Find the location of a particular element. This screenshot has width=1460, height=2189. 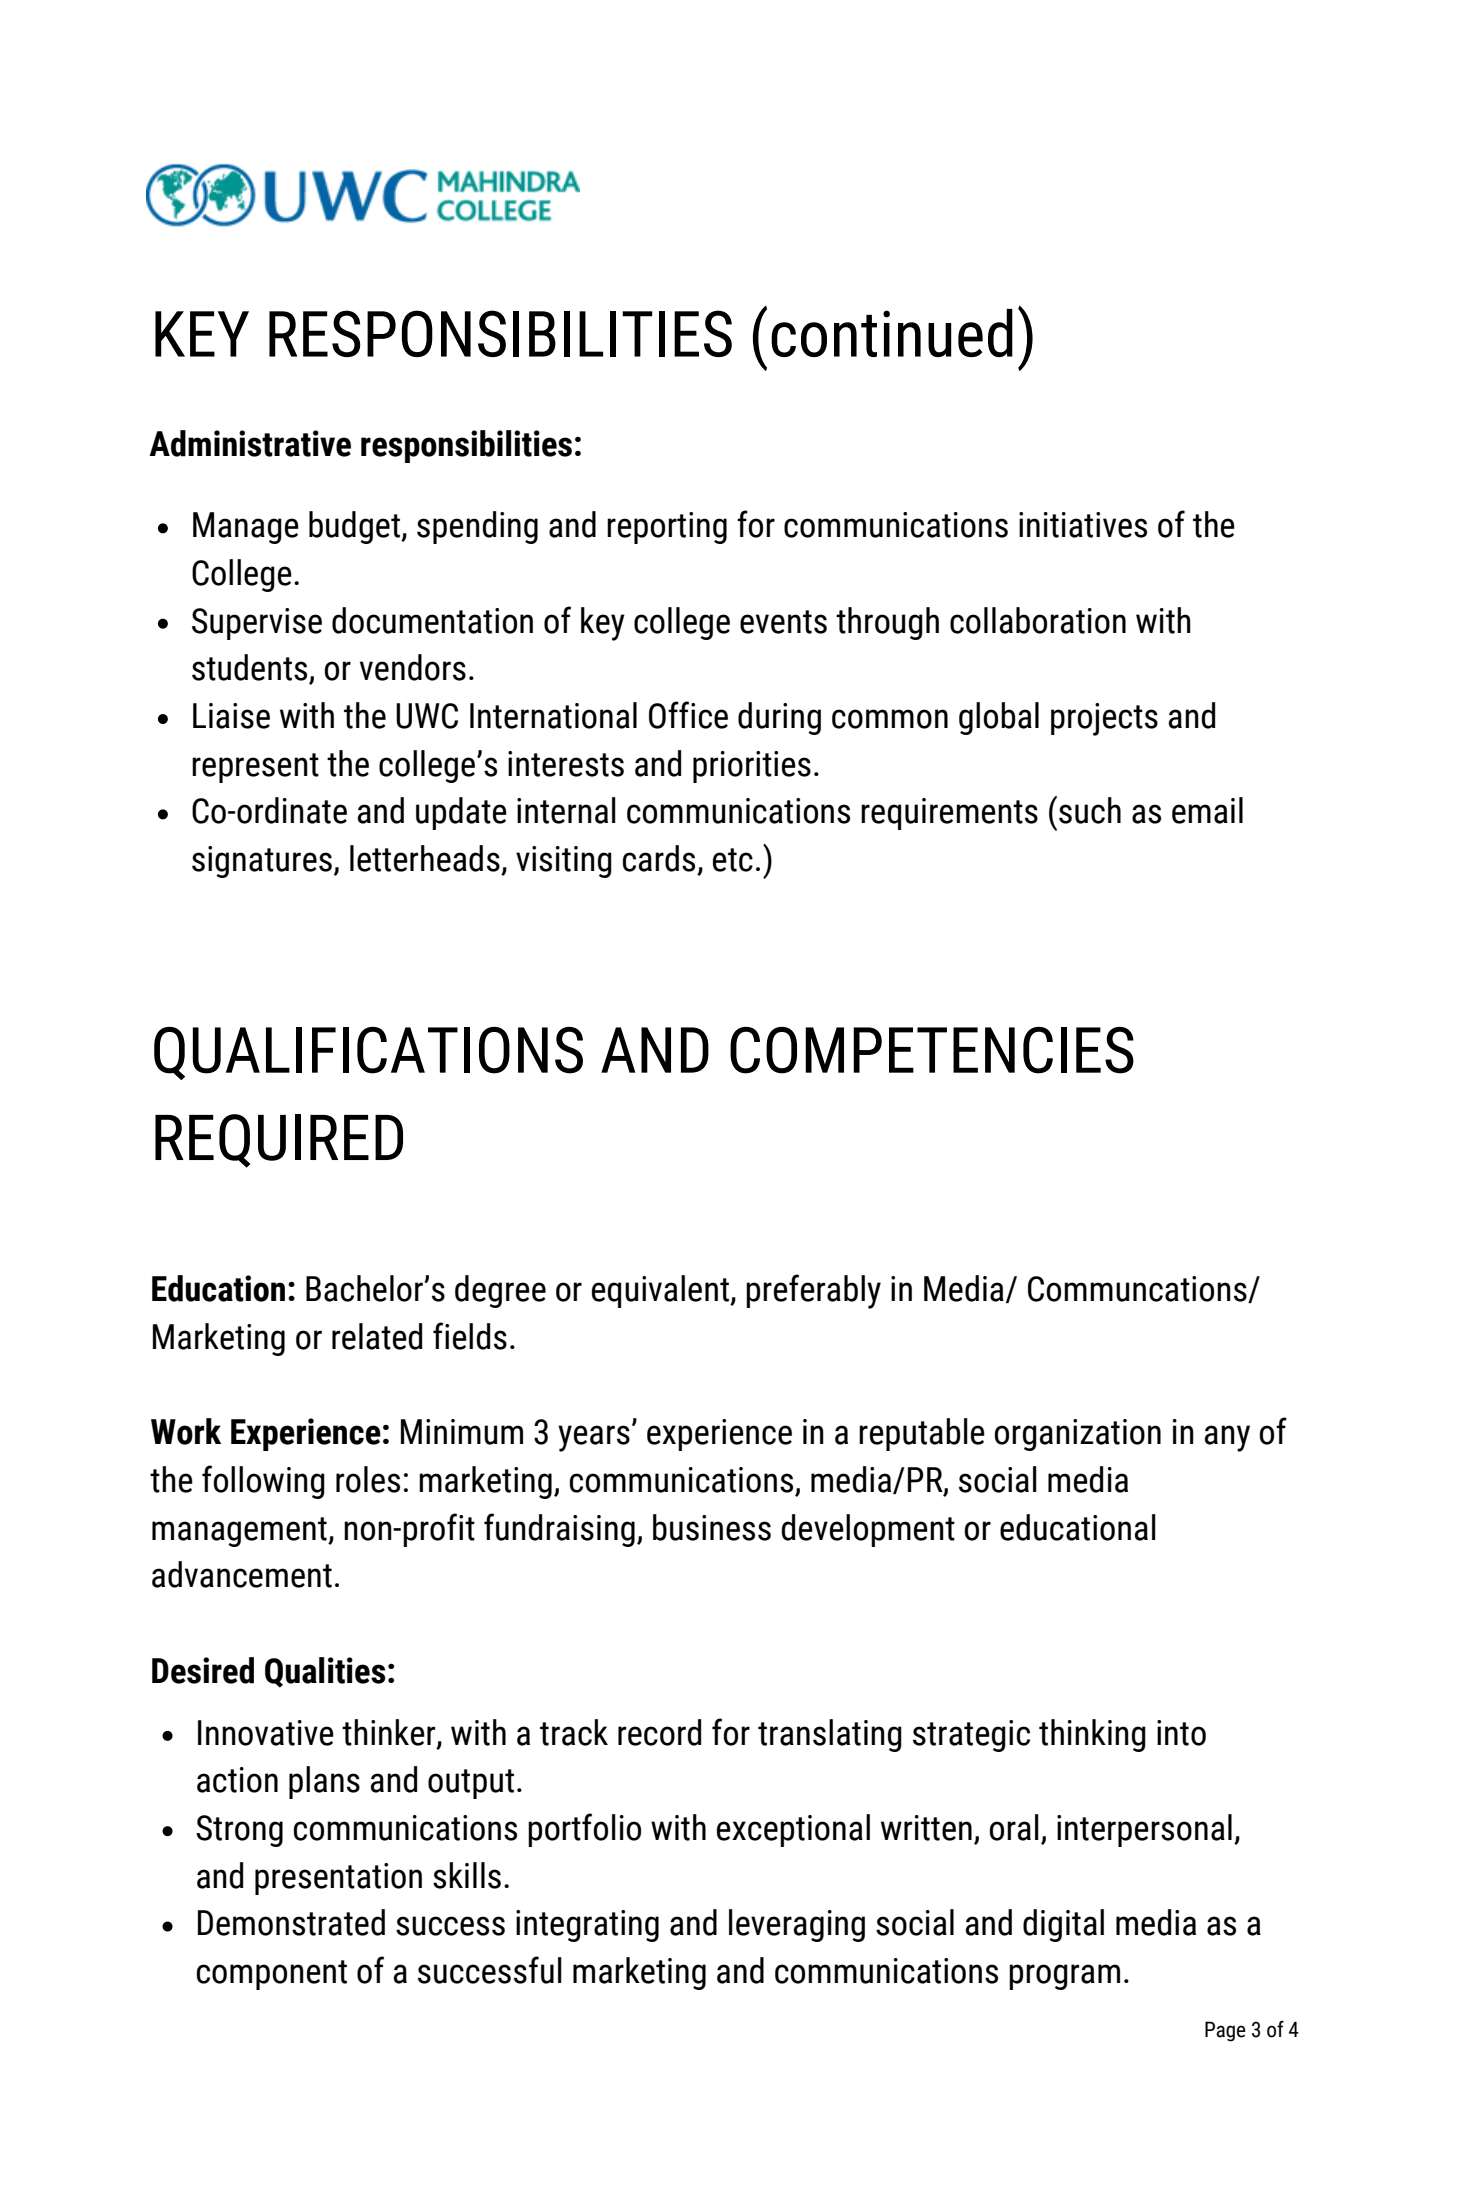

COMPETENCIES is located at coordinates (932, 1050).
